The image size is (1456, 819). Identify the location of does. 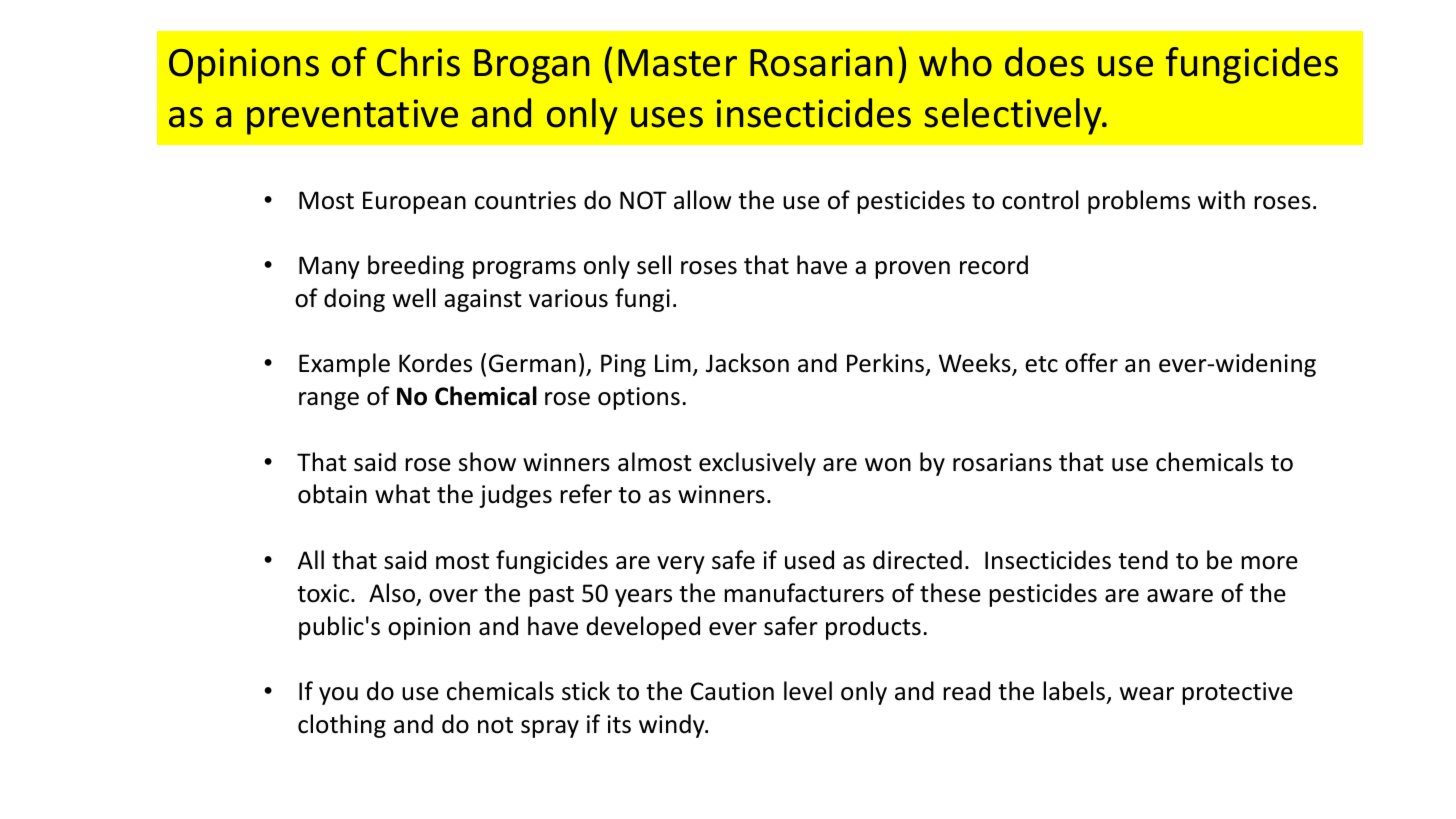
(1044, 62).
